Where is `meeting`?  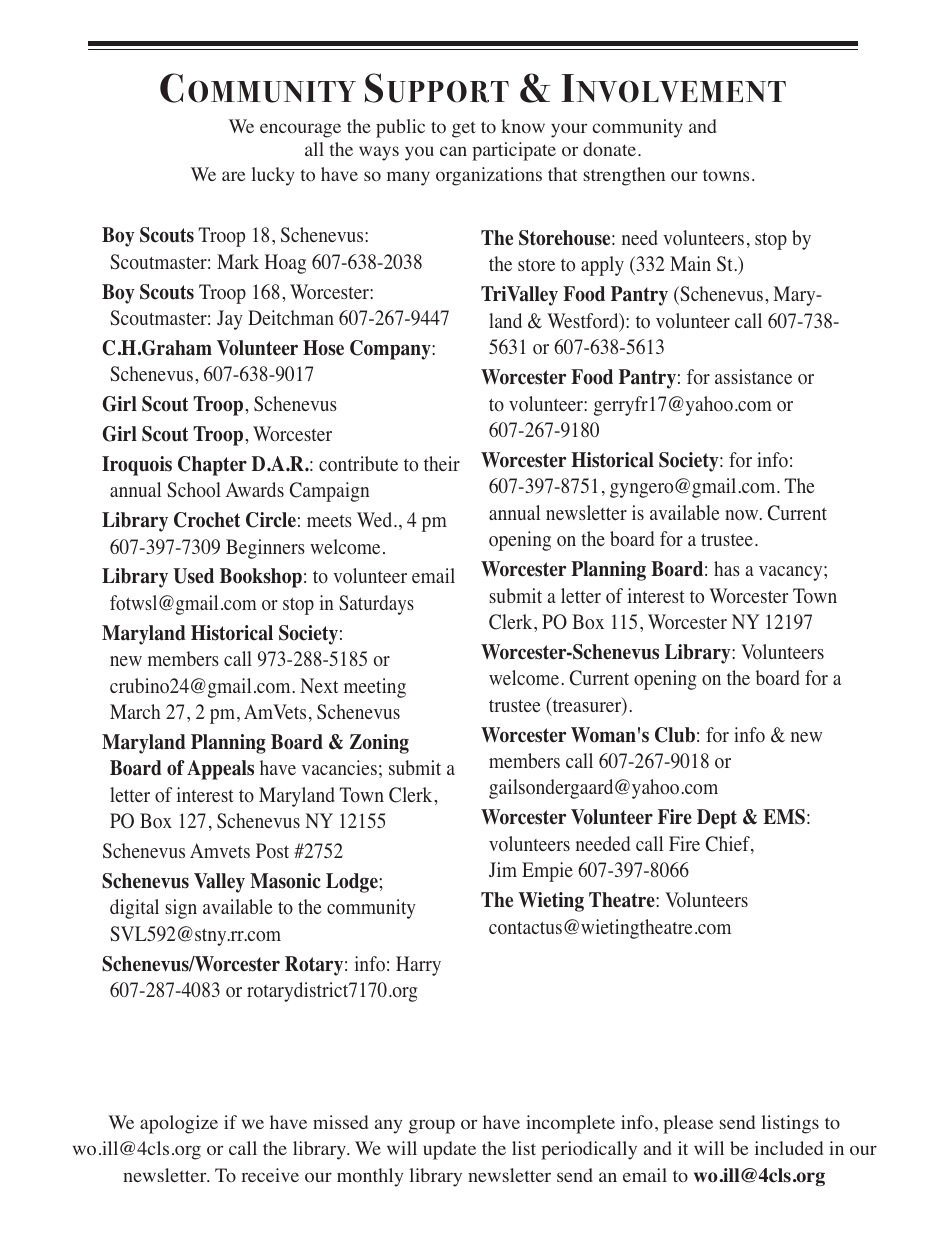 meeting is located at coordinates (375, 688).
